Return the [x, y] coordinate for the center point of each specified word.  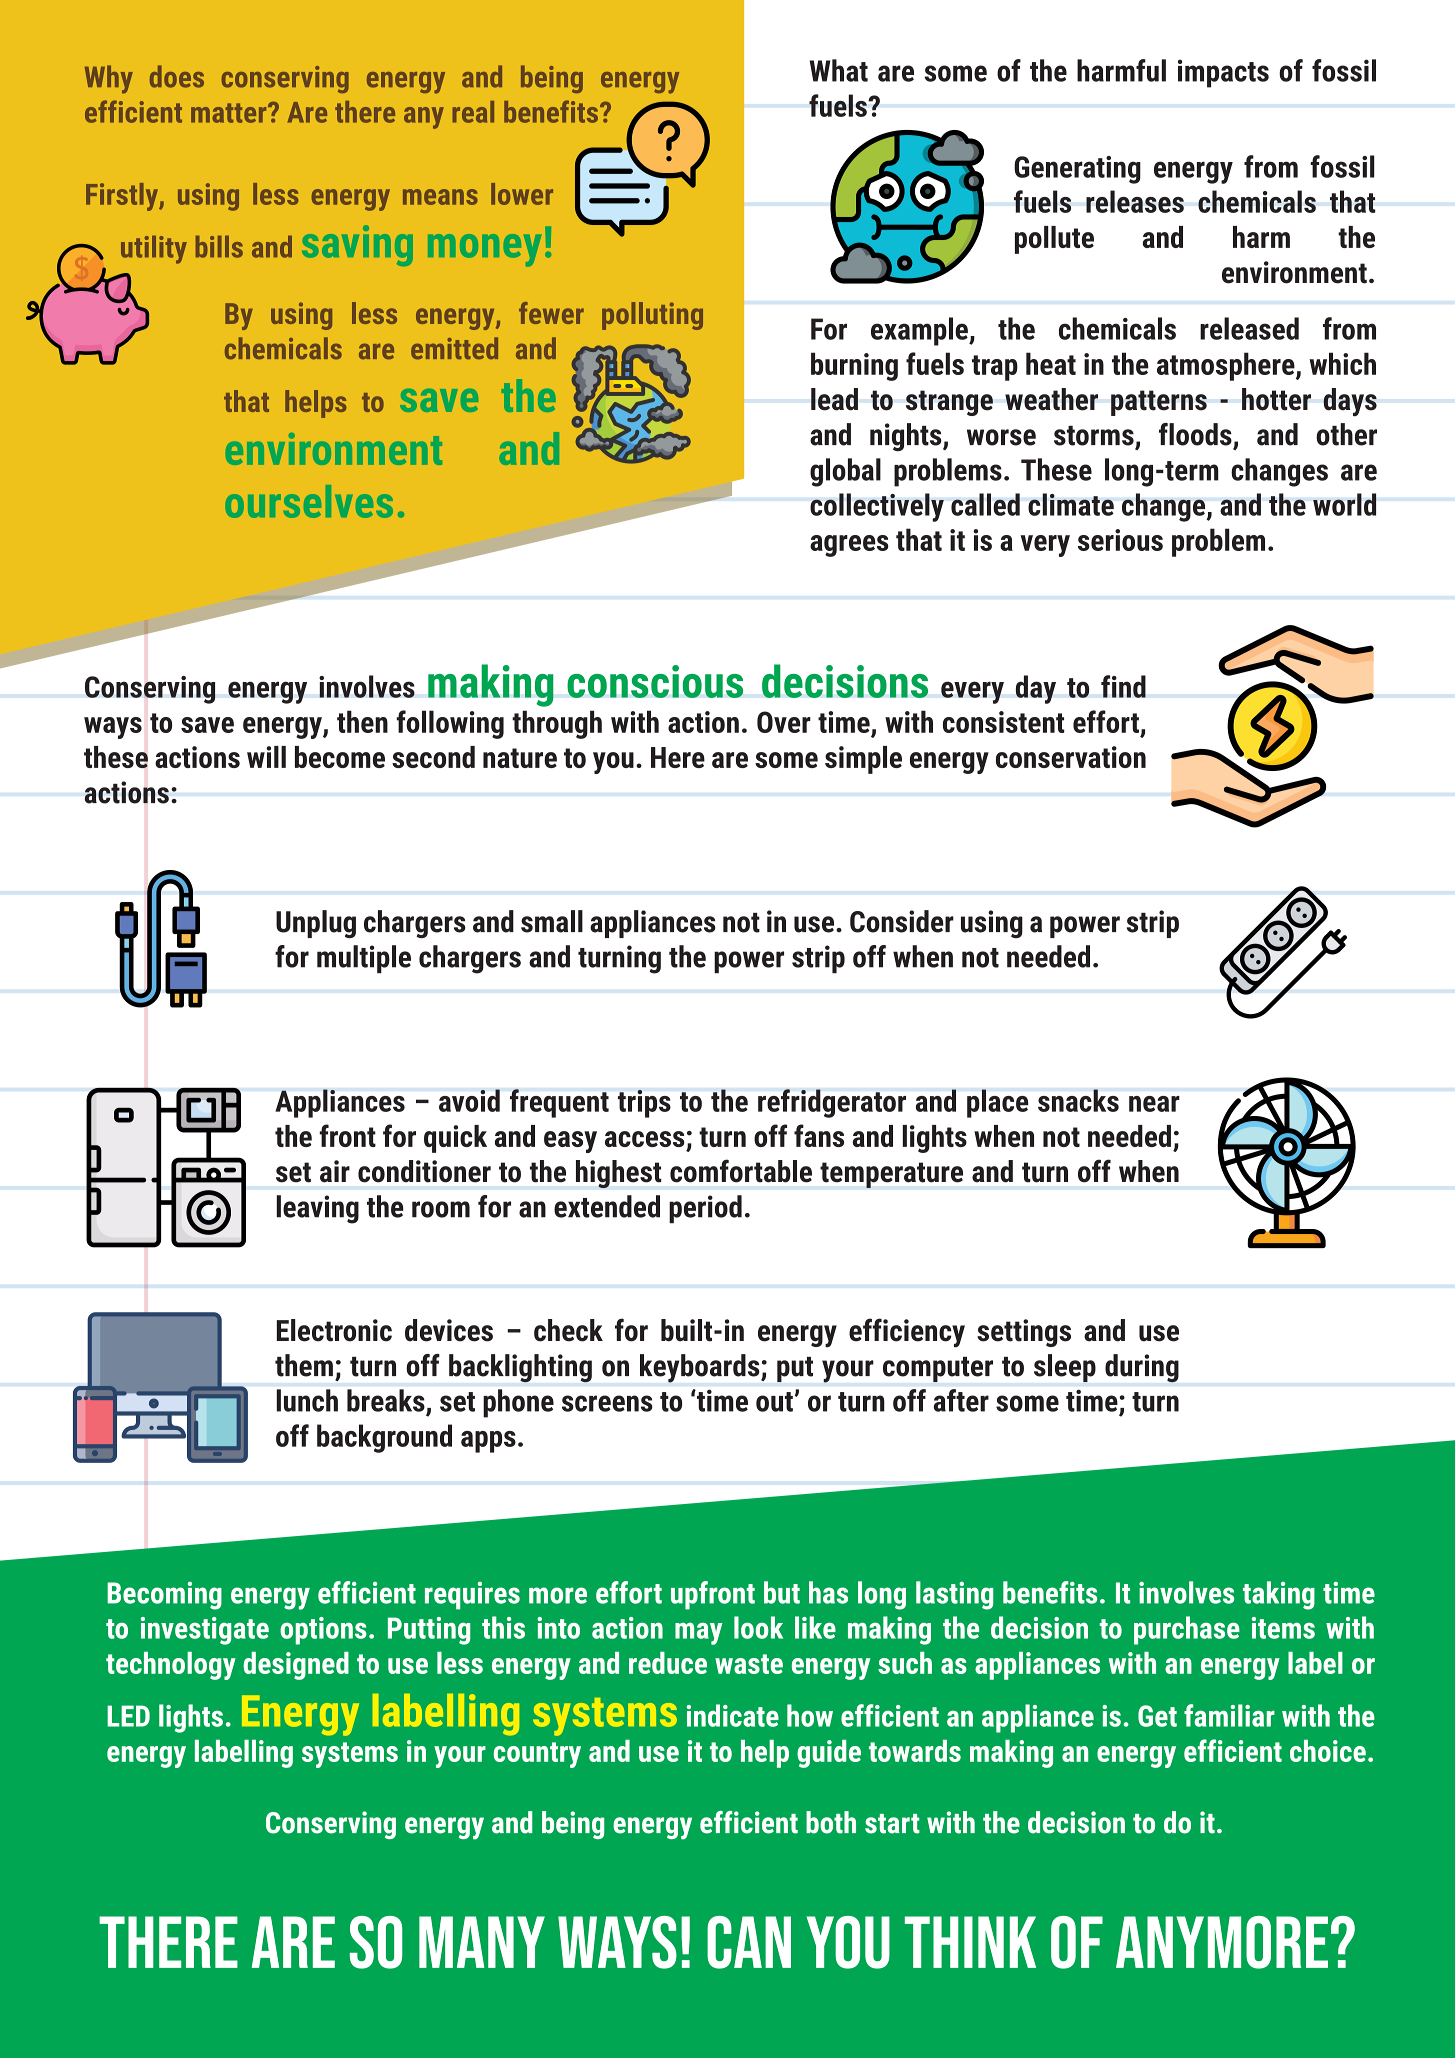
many [482, 1942]
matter [230, 113]
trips [644, 1104]
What [839, 70]
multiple [364, 959]
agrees [849, 546]
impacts [1223, 73]
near [1154, 1104]
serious [1120, 540]
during [1142, 1368]
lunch [307, 1400]
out [774, 1402]
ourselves [309, 501]
